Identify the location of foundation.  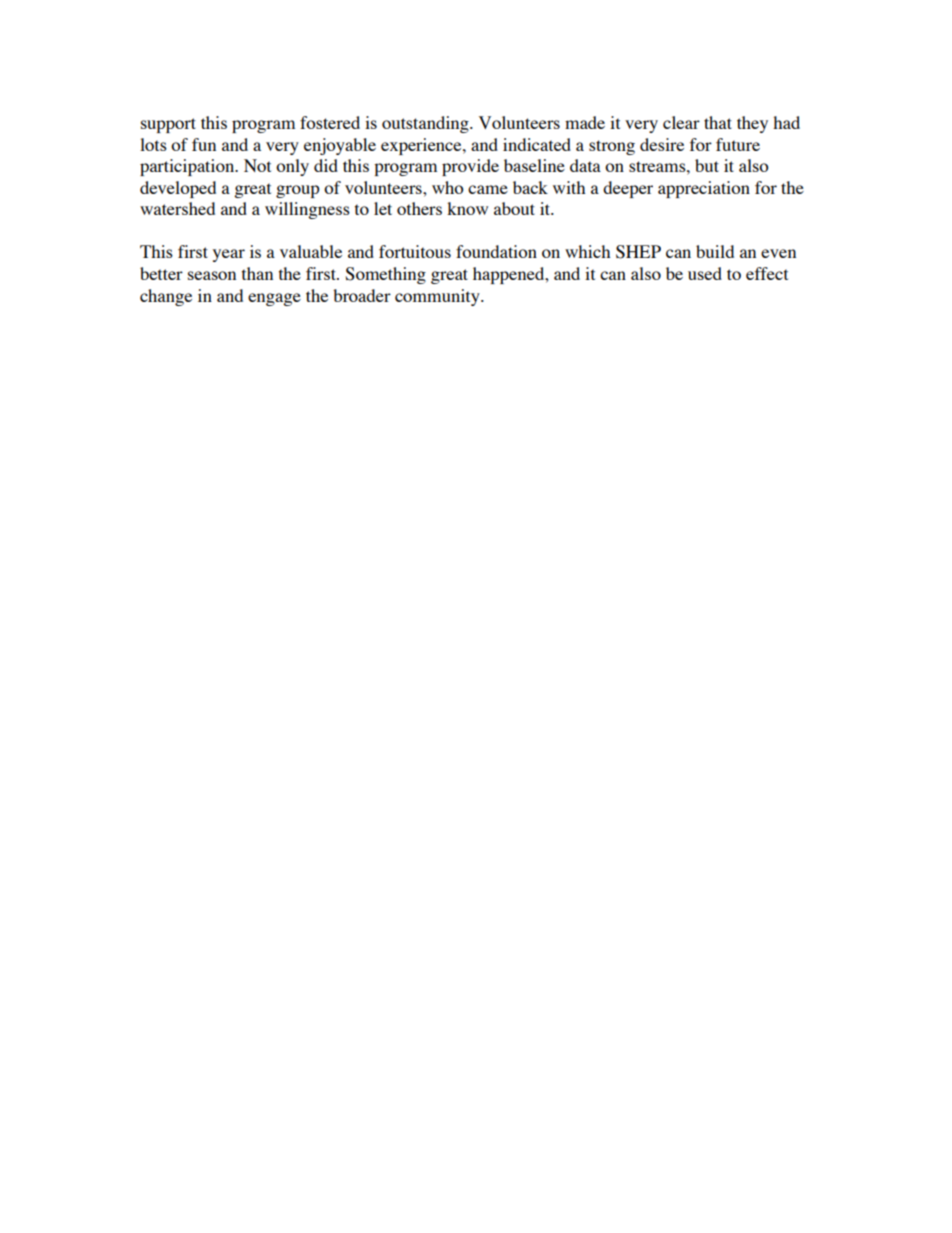
(496, 251).
